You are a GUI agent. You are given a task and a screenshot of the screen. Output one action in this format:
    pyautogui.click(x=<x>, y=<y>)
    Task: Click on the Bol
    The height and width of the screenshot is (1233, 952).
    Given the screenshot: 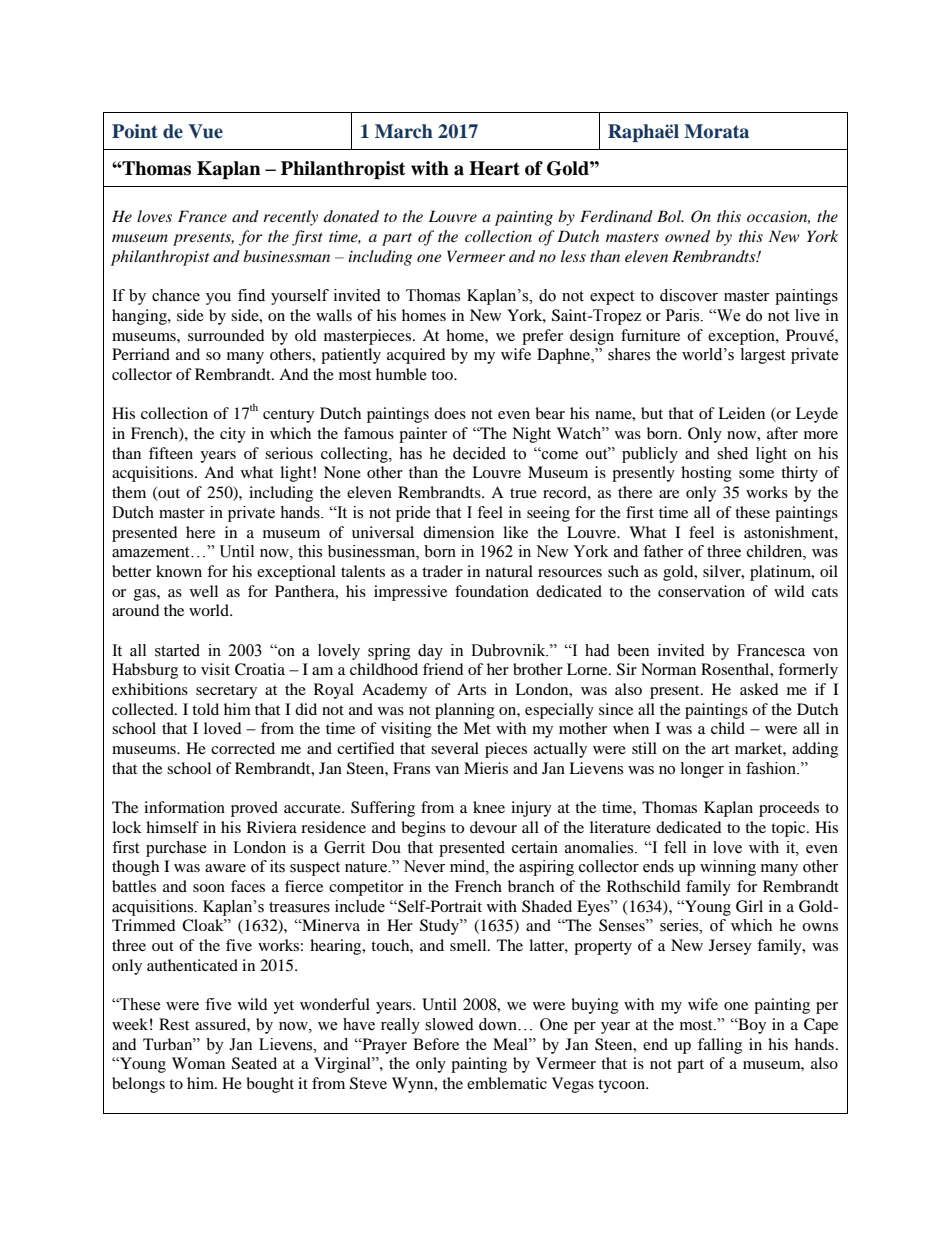 What is the action you would take?
    pyautogui.click(x=670, y=216)
